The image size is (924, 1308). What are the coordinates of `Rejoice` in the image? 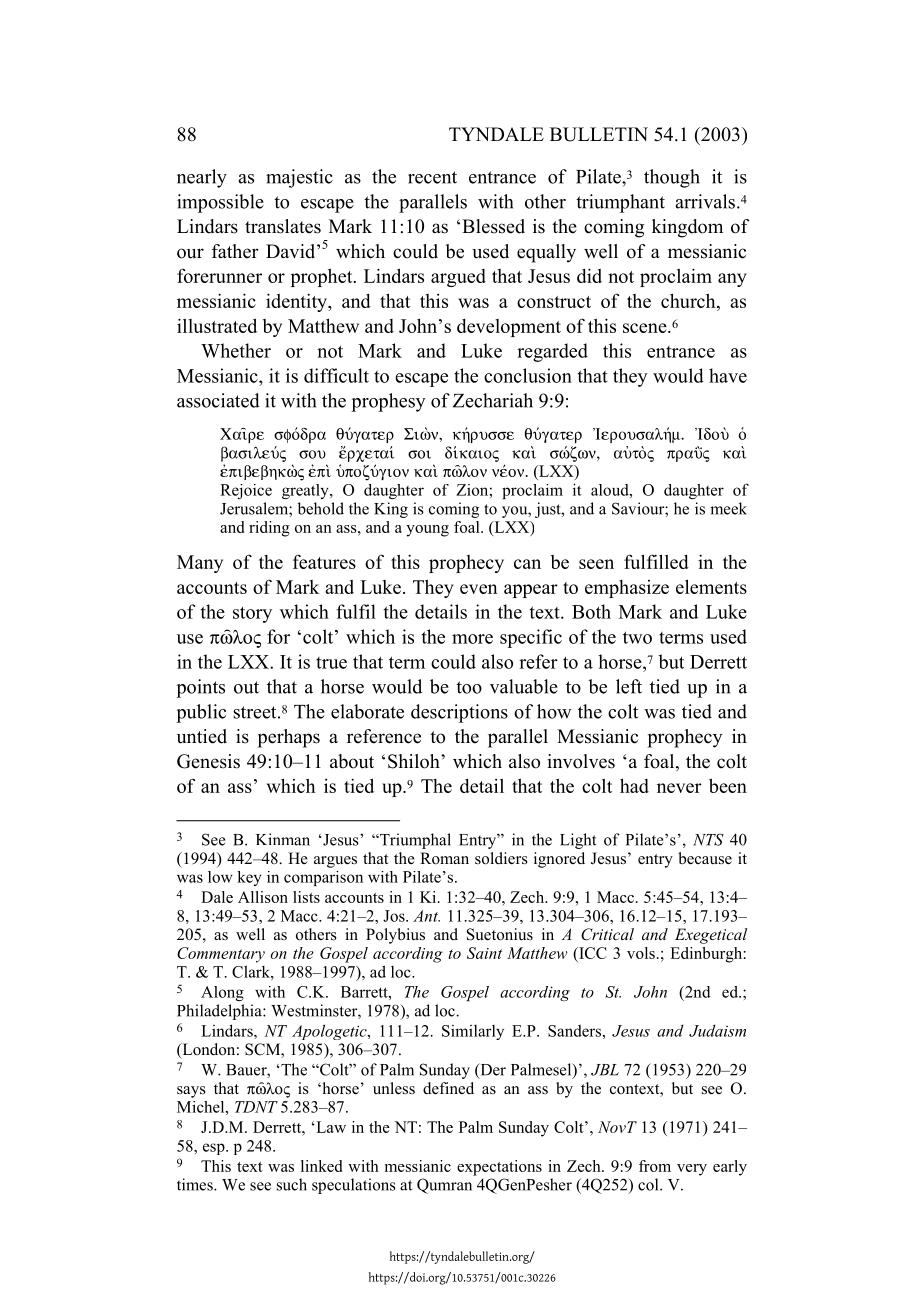 It's located at (246, 491).
